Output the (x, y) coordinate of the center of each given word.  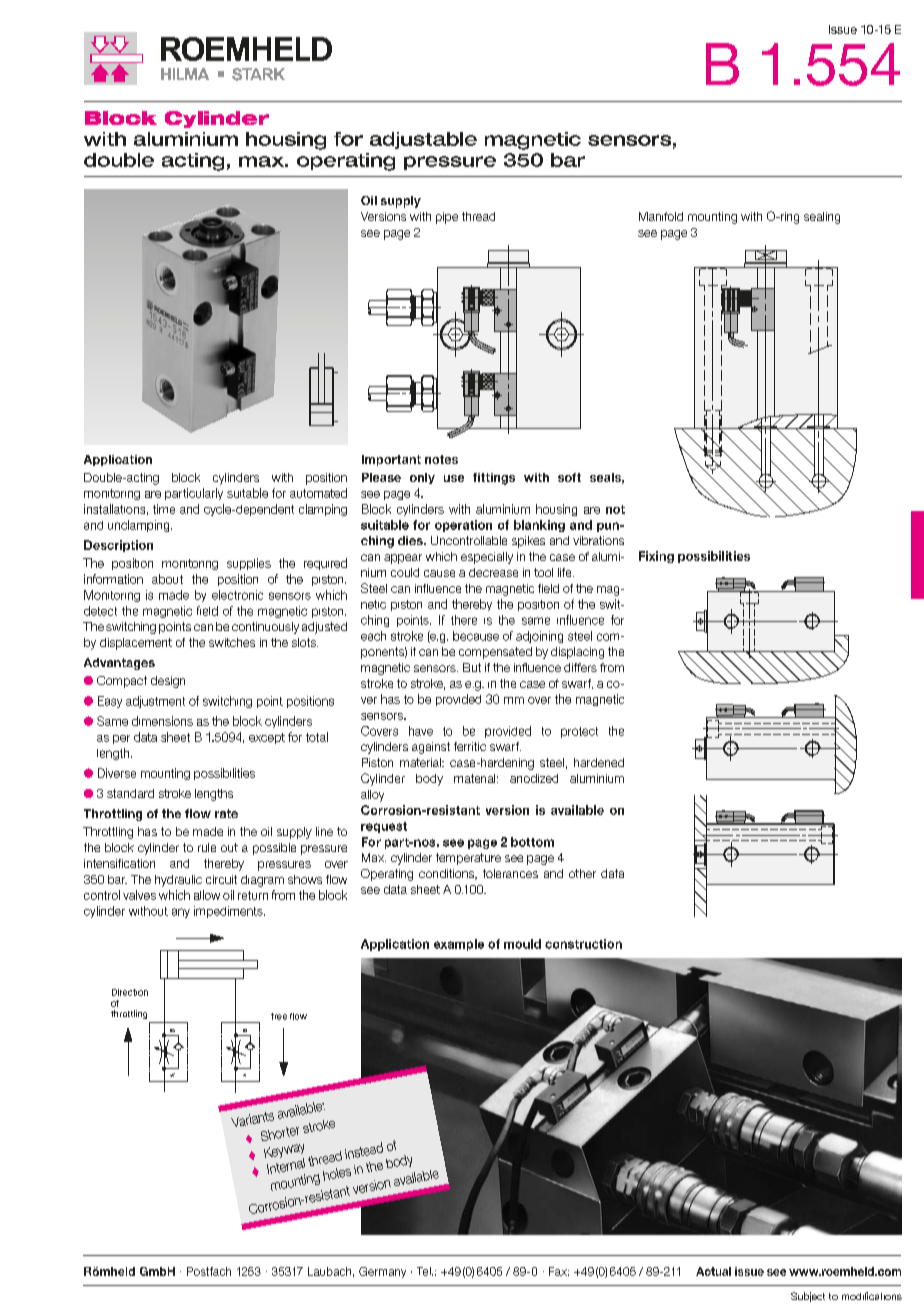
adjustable (423, 140)
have (421, 731)
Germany (382, 1272)
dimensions (162, 721)
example (459, 945)
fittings (494, 479)
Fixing (656, 557)
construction (583, 944)
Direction (130, 992)
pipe (447, 218)
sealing (822, 218)
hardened (599, 762)
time (164, 509)
